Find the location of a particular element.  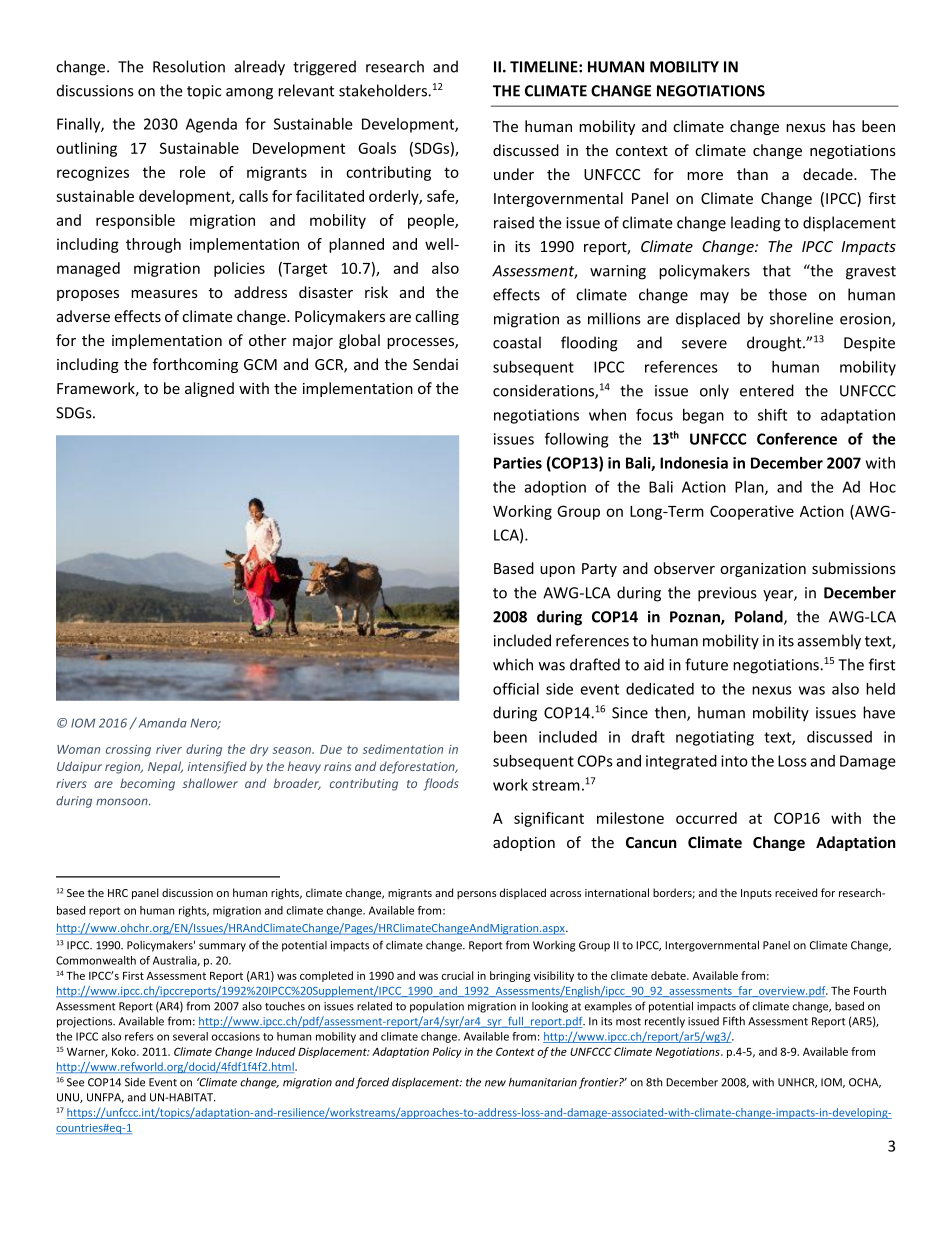

under is located at coordinates (514, 174).
